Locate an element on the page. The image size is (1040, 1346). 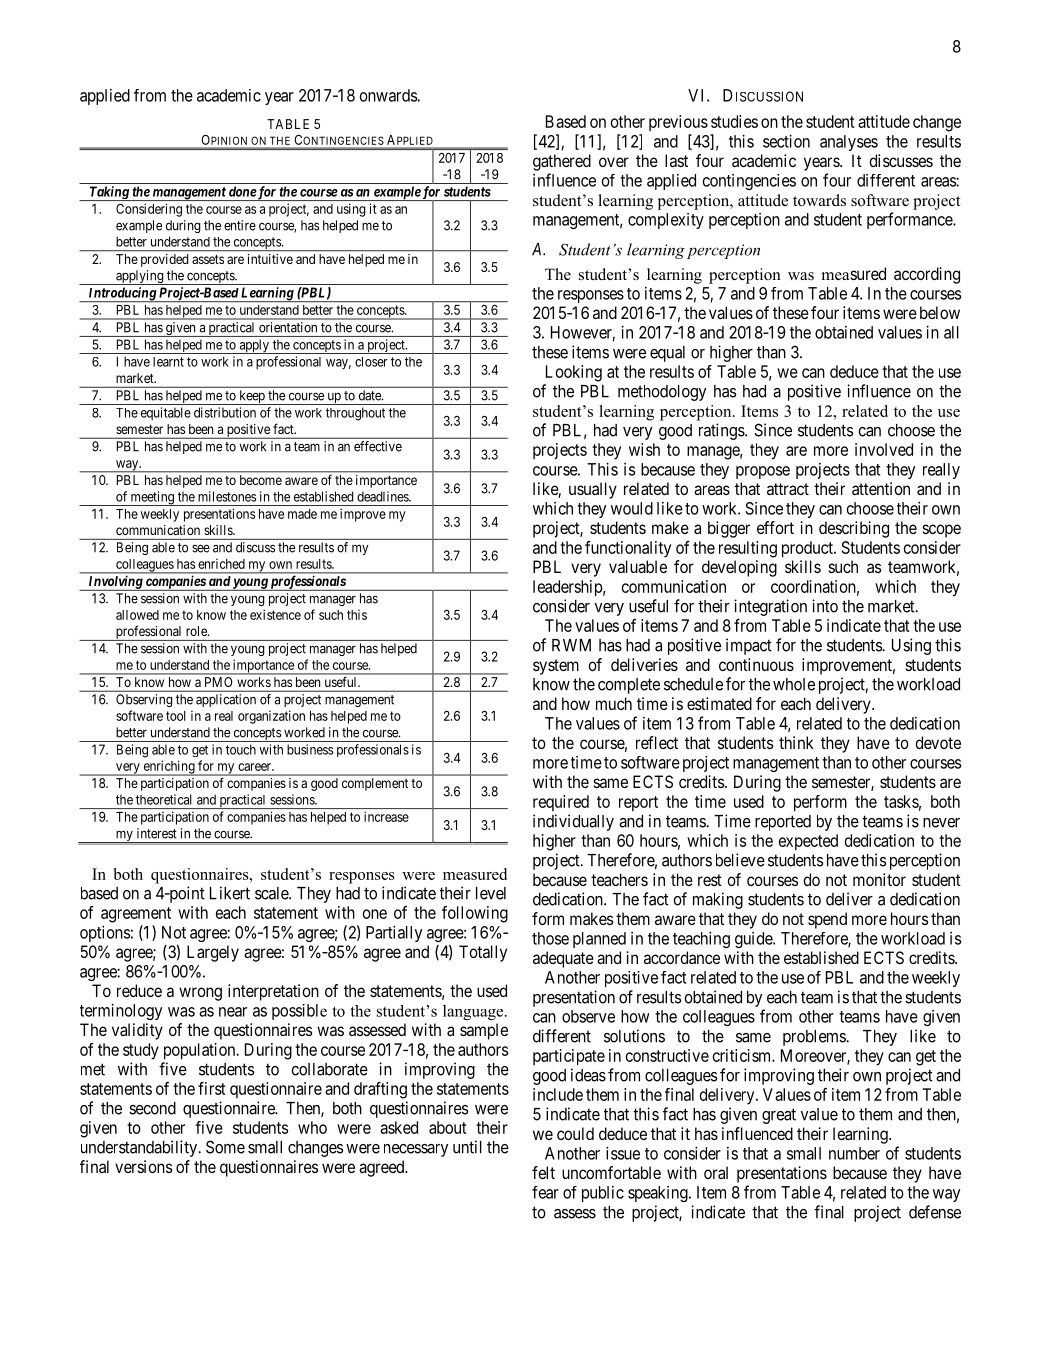
analyses is located at coordinates (849, 143).
